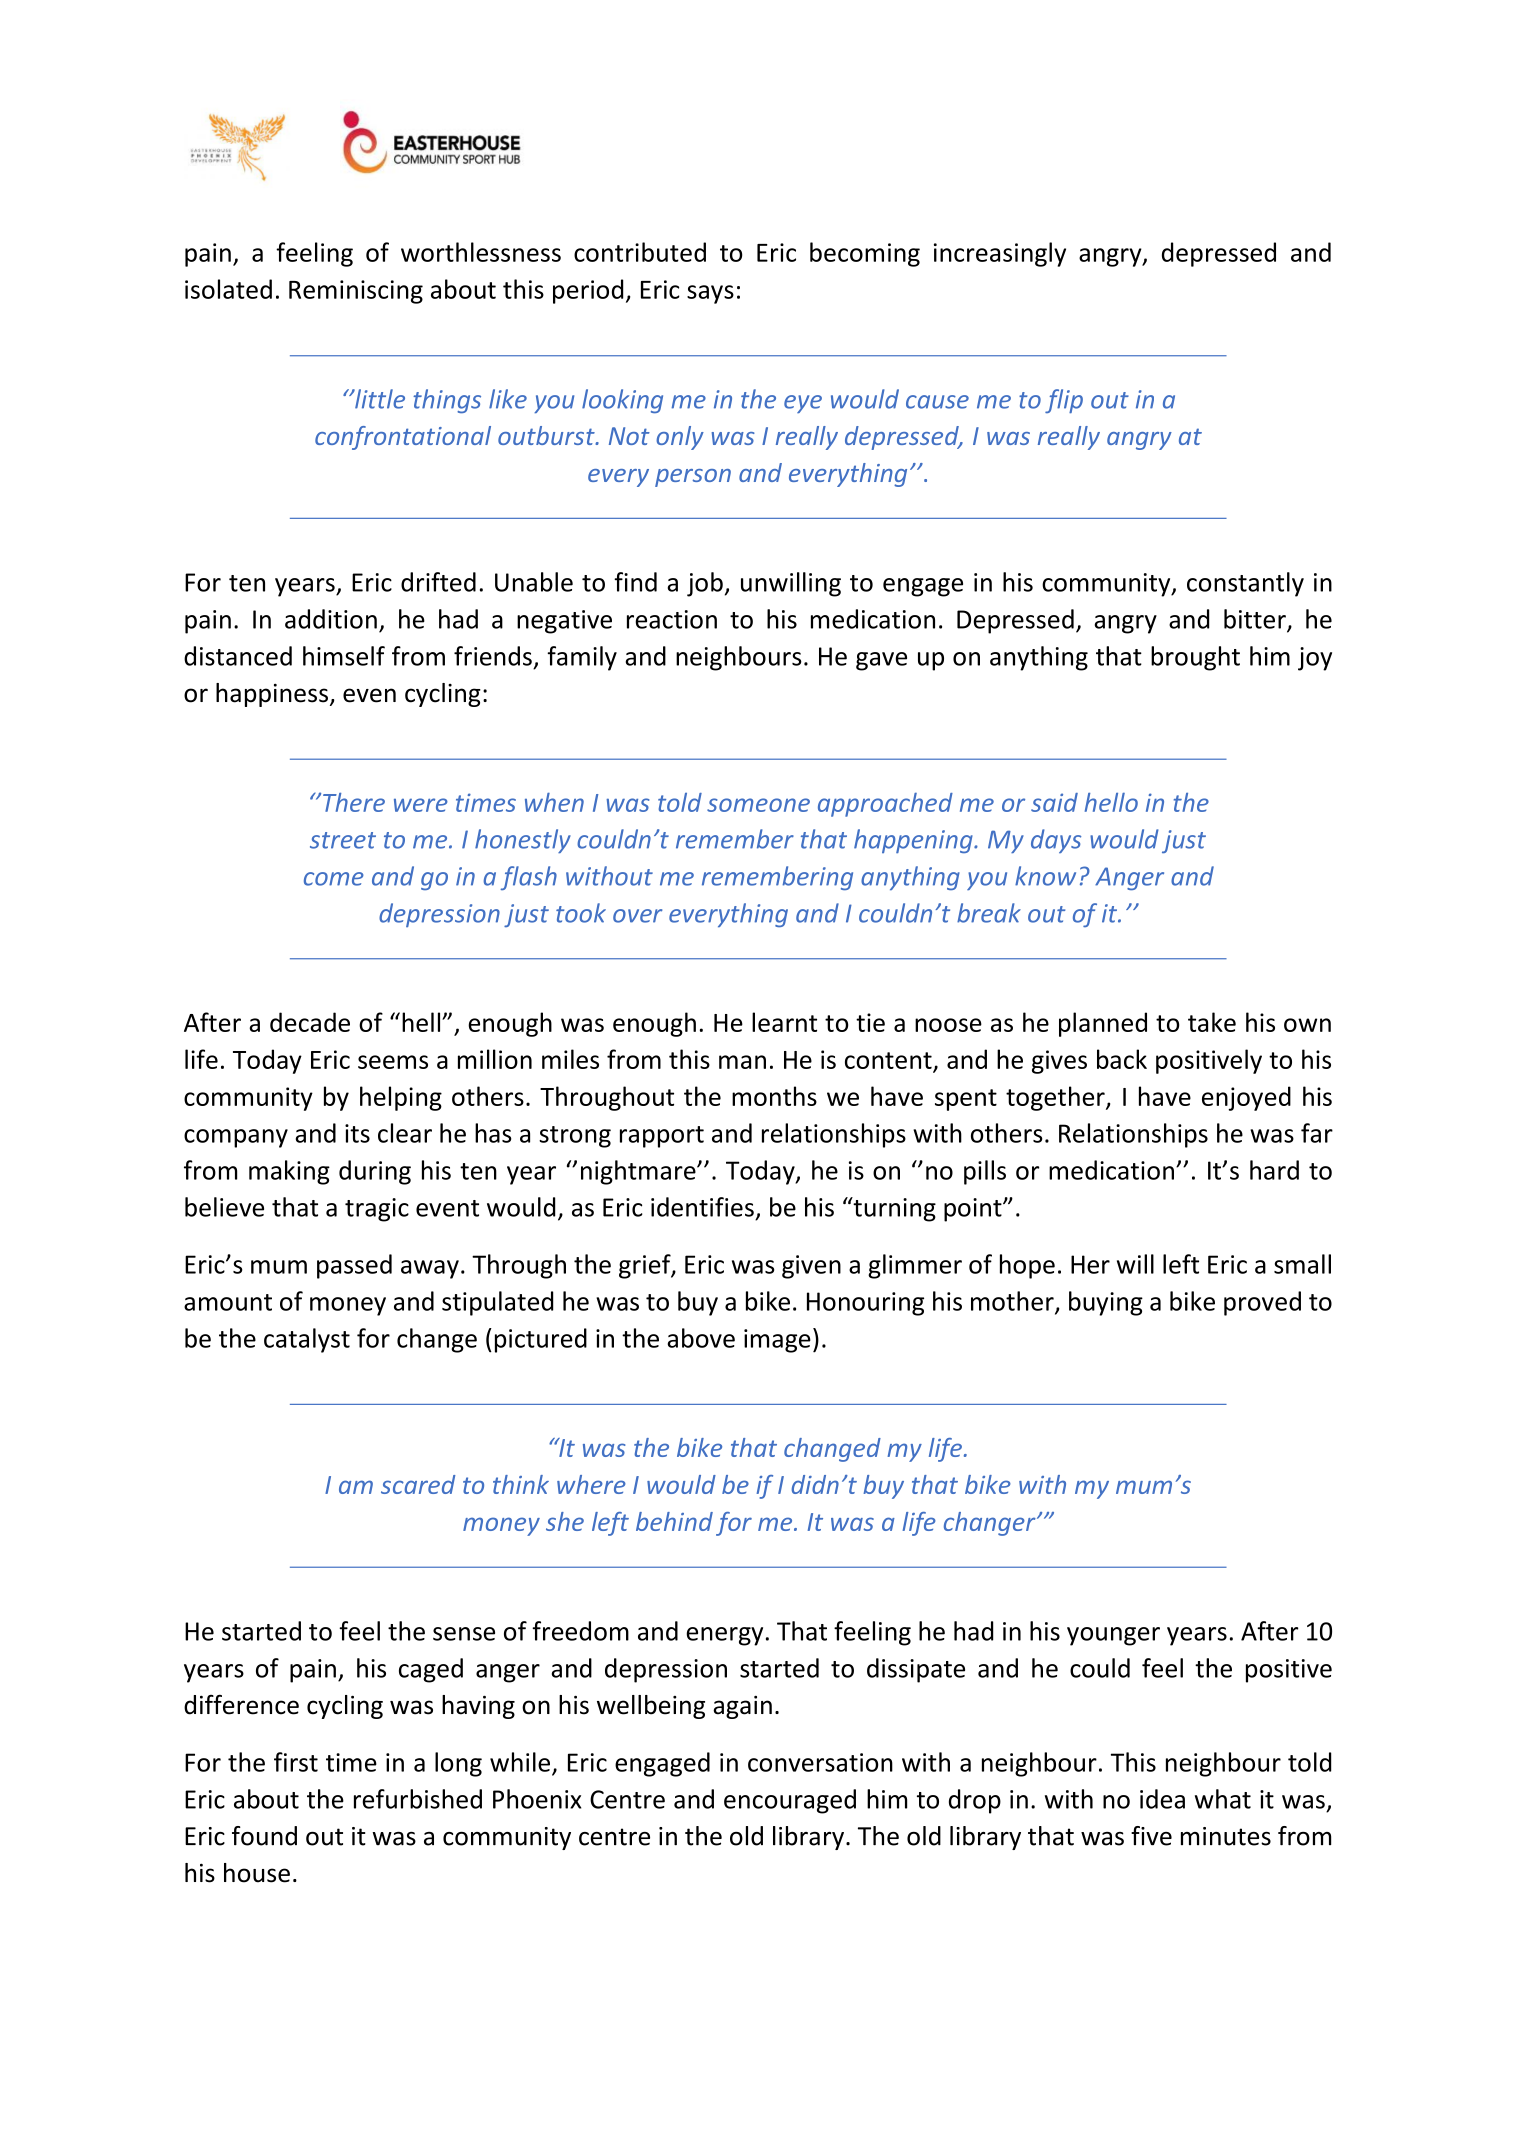 The image size is (1516, 2144). I want to click on flip, so click(1064, 401).
